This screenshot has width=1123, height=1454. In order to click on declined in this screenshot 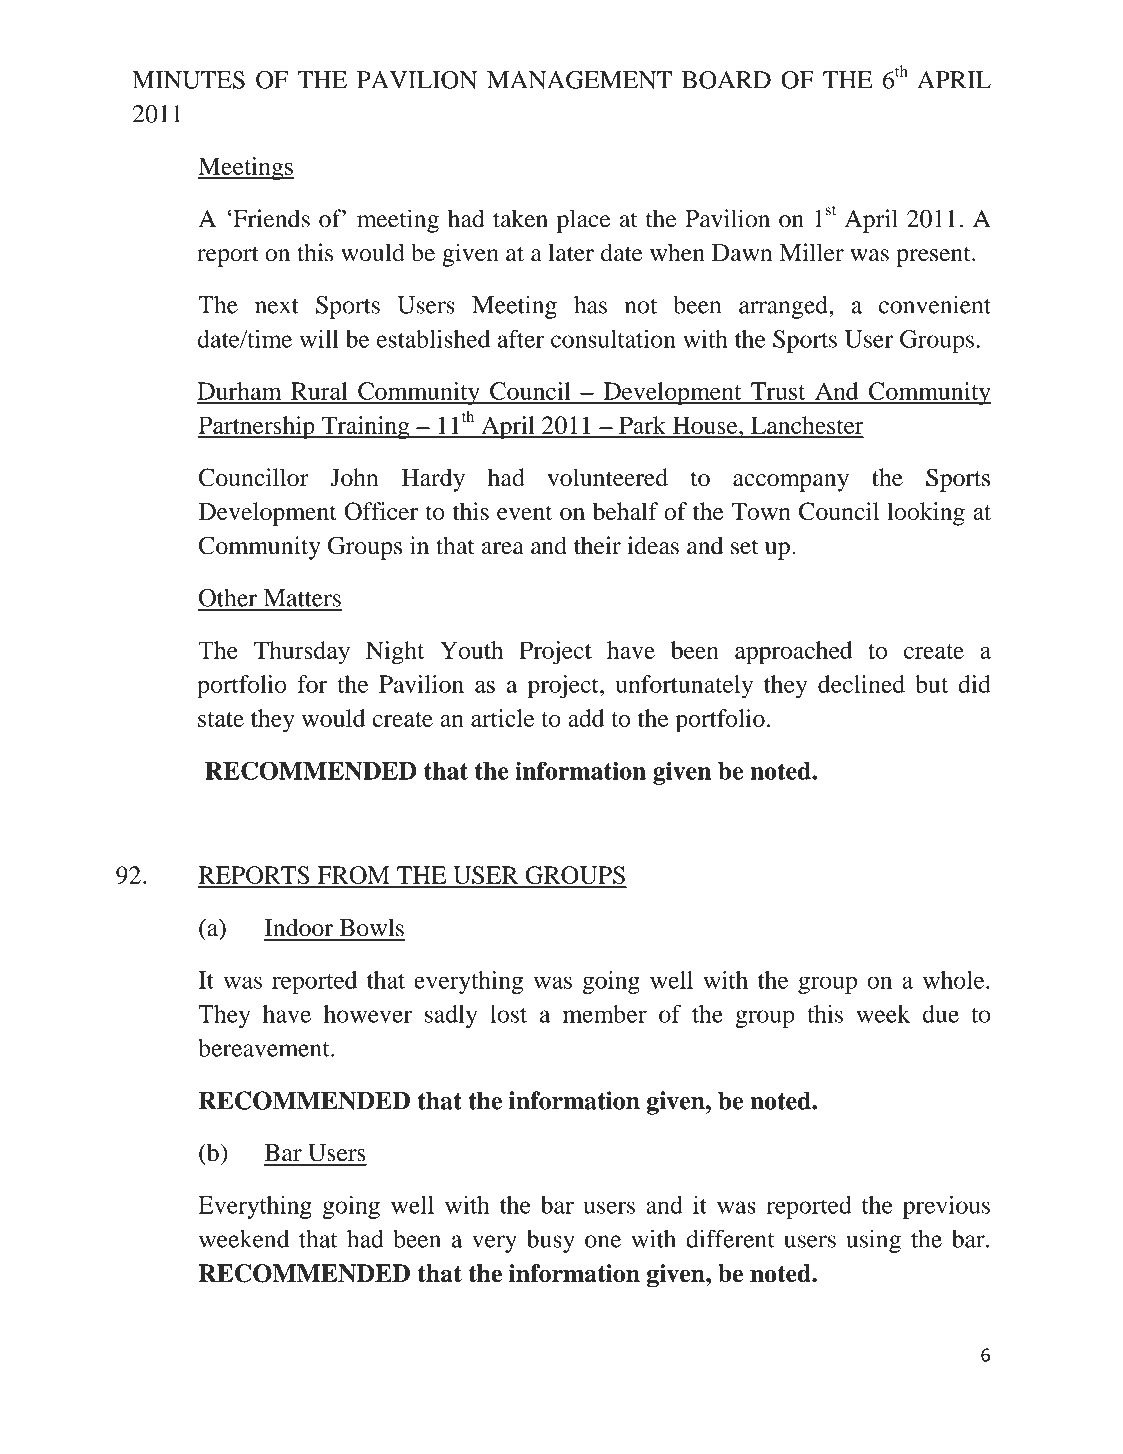, I will do `click(861, 684)`.
